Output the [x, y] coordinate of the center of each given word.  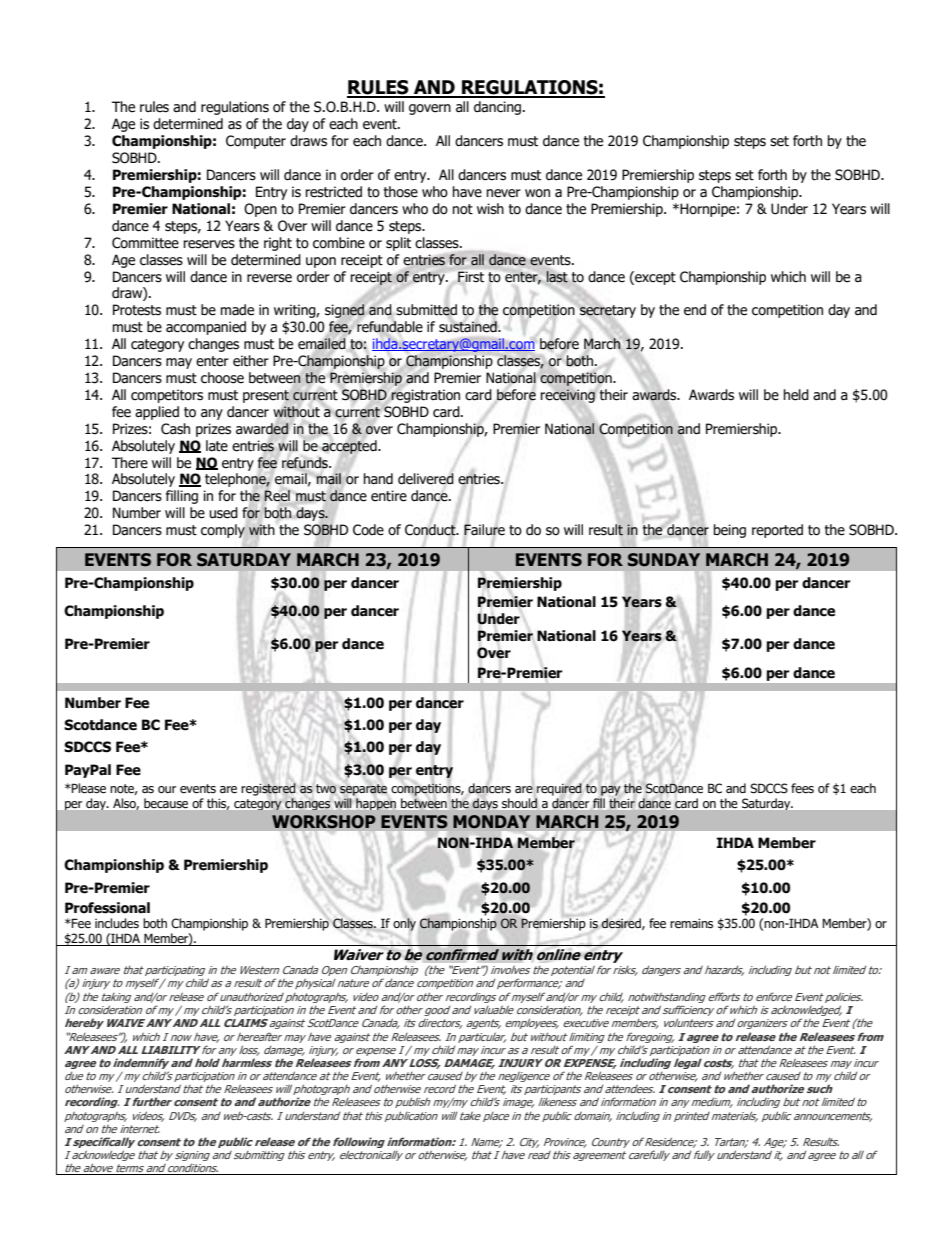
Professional [107, 908]
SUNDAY [664, 560]
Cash [175, 429]
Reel [277, 495]
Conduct [431, 530]
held [796, 395]
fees [802, 788]
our [167, 790]
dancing [499, 108]
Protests [137, 310]
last [557, 277]
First [471, 276]
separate [363, 790]
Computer [256, 142]
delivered [426, 479]
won [537, 193]
